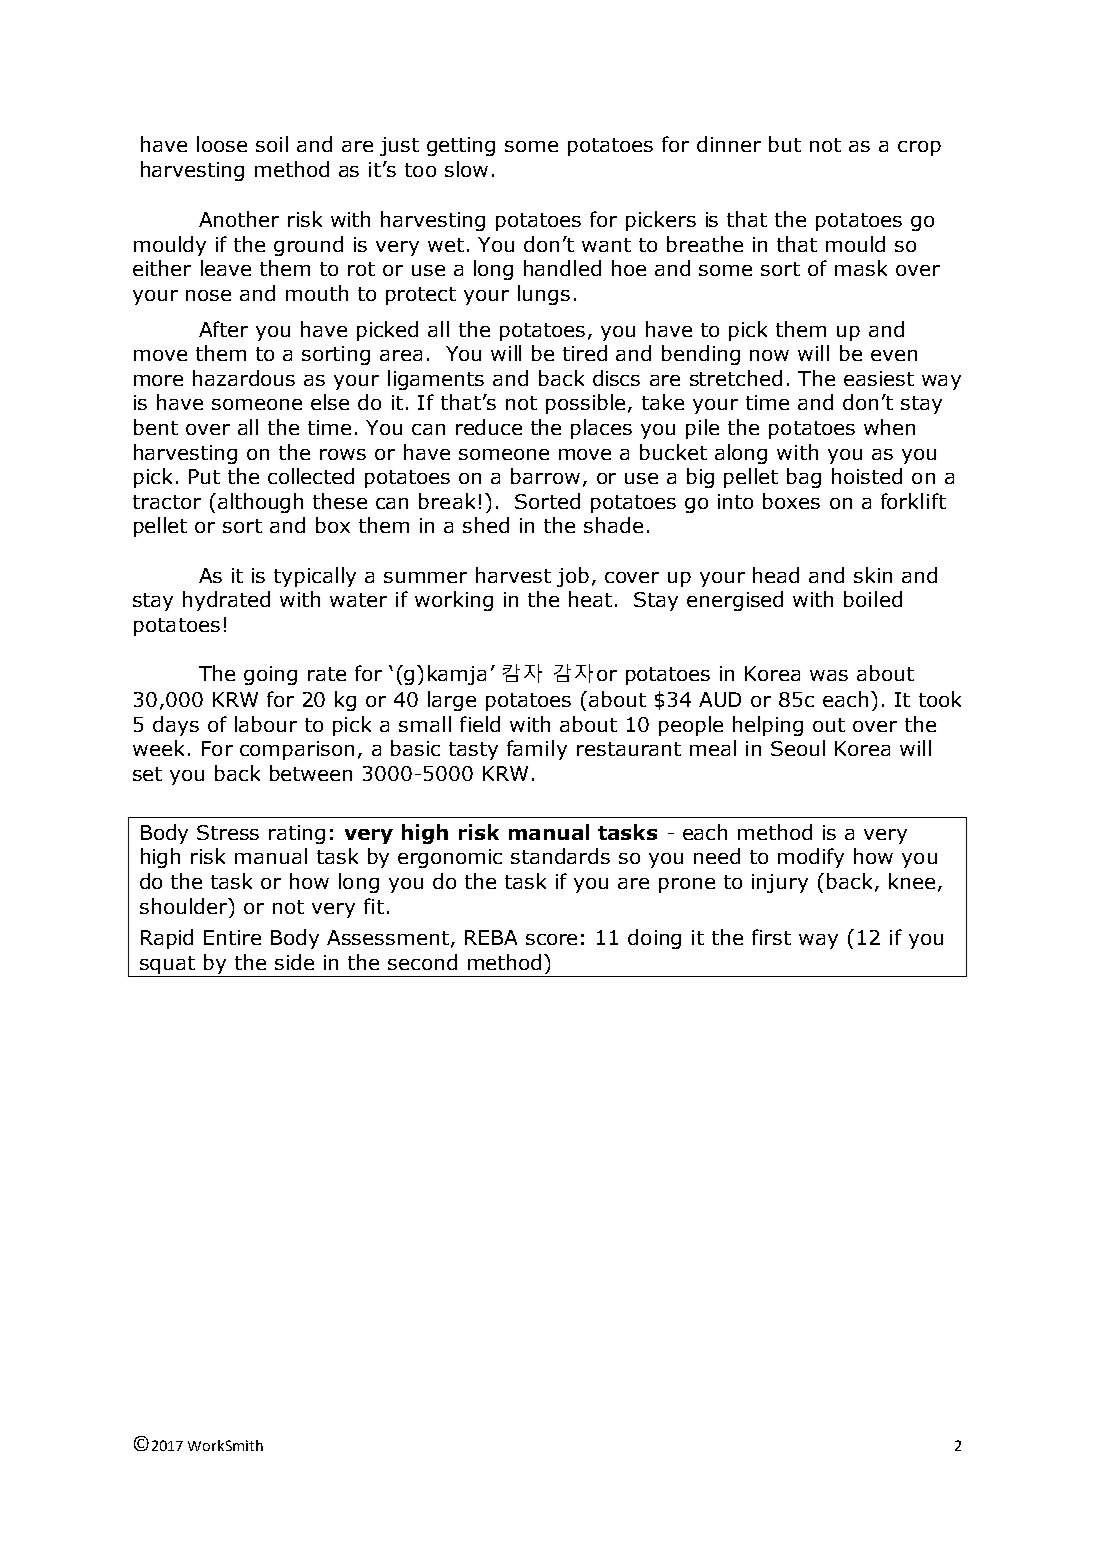 Image resolution: width=1095 pixels, height=1548 pixels. I want to click on tired, so click(585, 353).
